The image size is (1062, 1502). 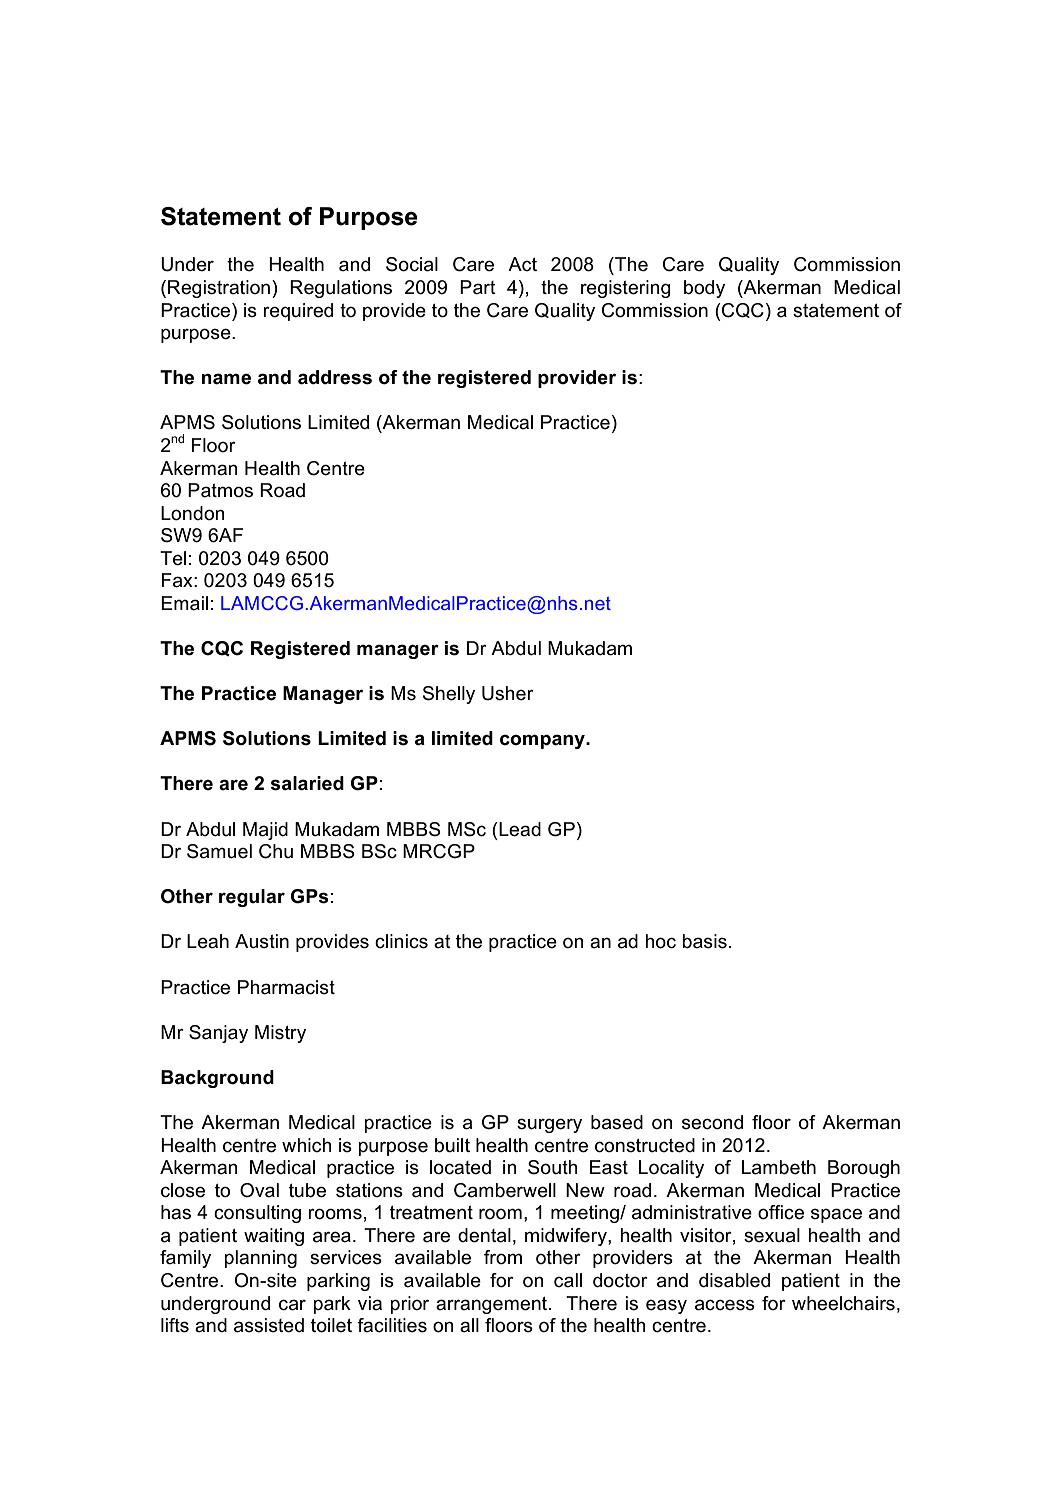 What do you see at coordinates (218, 1034) in the page?
I see `Sanjay` at bounding box center [218, 1034].
